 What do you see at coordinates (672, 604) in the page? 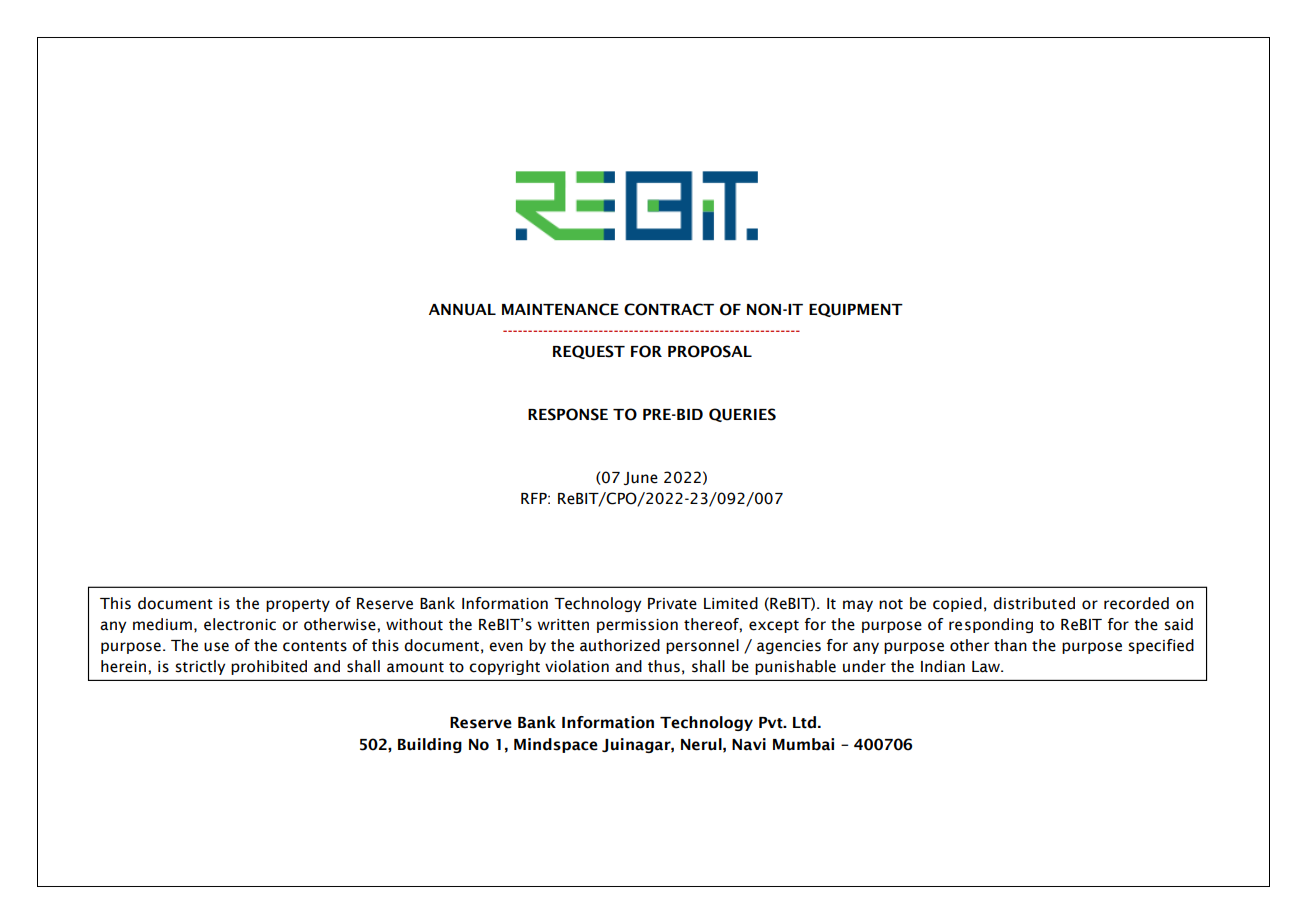
I see `Private` at bounding box center [672, 604].
